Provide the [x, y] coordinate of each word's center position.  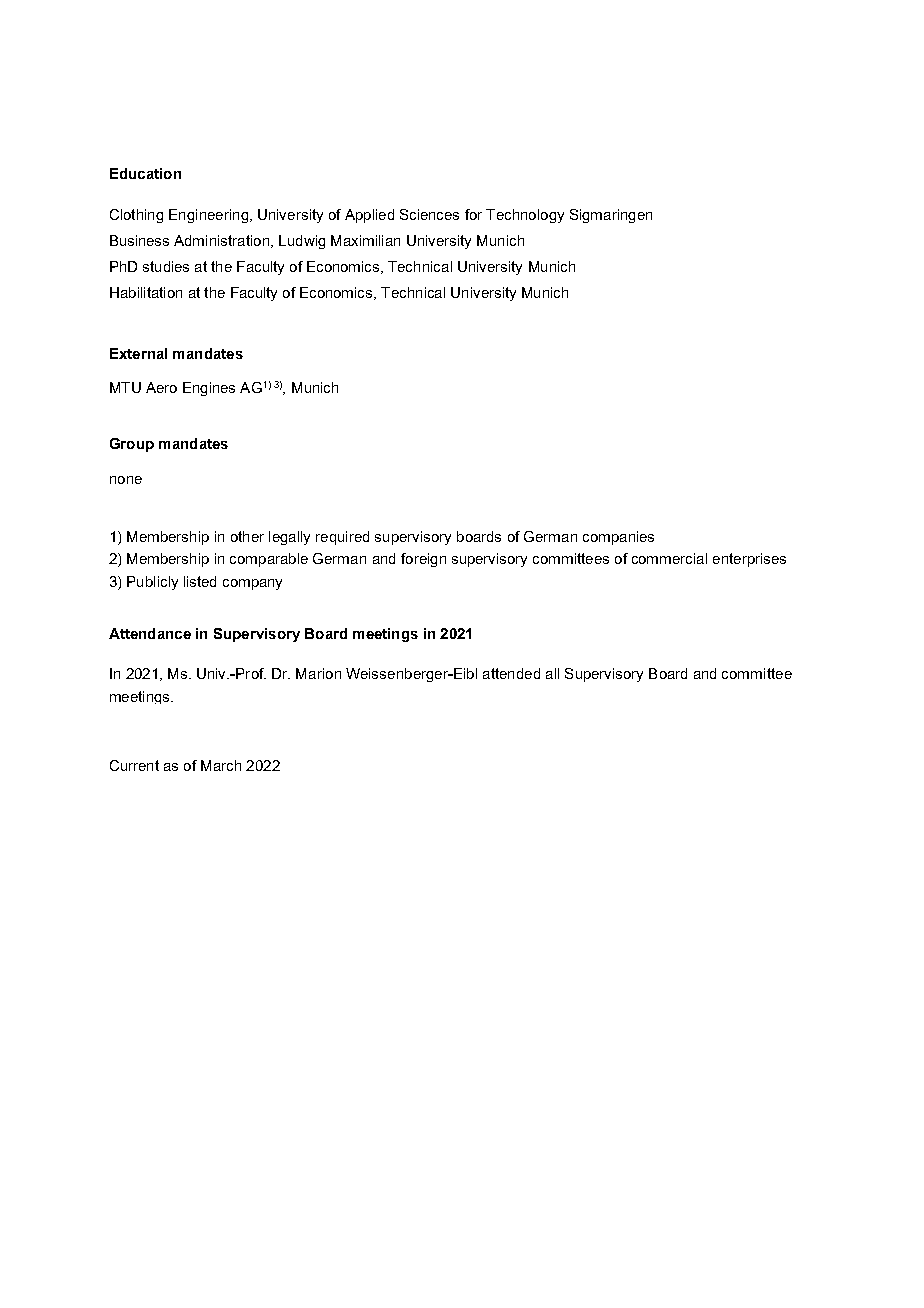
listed [200, 581]
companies [618, 538]
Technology [525, 216]
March [221, 765]
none [126, 480]
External [138, 353]
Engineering [208, 216]
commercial [669, 558]
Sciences [429, 214]
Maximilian [365, 240]
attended [511, 673]
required [342, 538]
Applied [369, 216]
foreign [423, 560]
